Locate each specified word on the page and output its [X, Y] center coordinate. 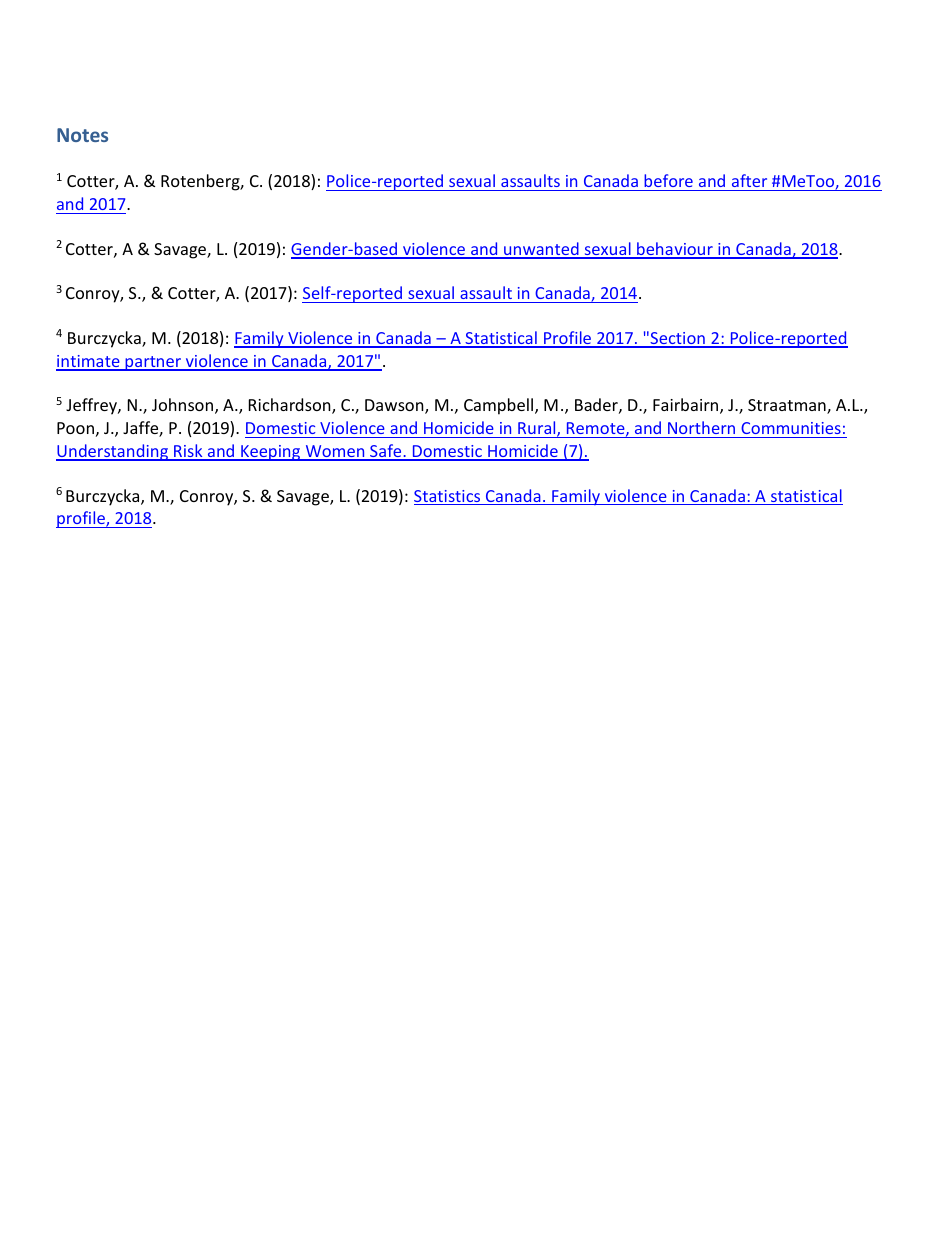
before [668, 180]
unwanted [541, 250]
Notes [82, 135]
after [749, 180]
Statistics [448, 497]
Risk [188, 452]
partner [153, 363]
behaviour [675, 250]
